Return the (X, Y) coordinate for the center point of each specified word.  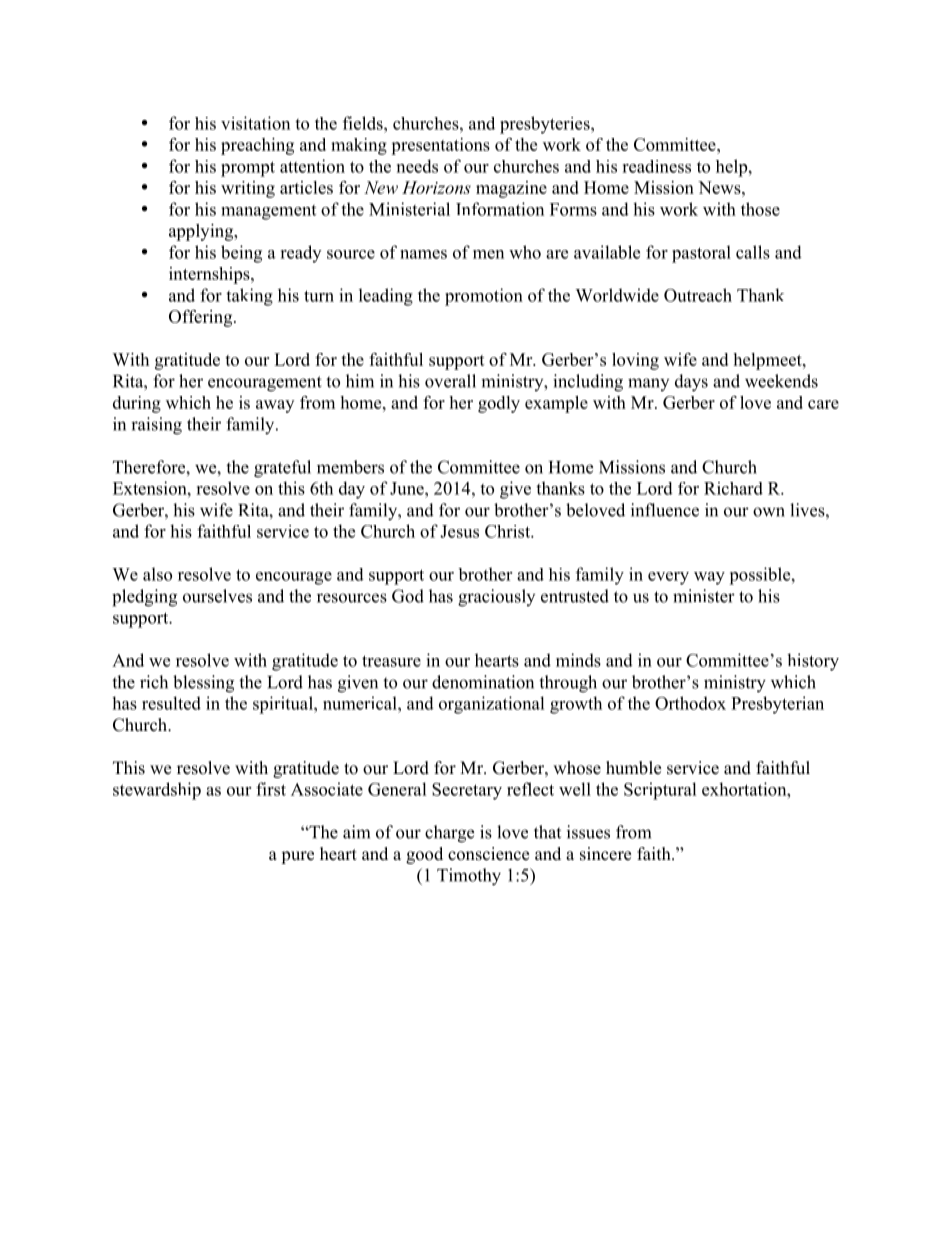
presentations (440, 146)
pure (297, 857)
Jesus (459, 531)
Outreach (698, 295)
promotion (484, 297)
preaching (257, 146)
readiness (656, 166)
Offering (202, 318)
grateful (282, 469)
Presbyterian (777, 705)
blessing (203, 684)
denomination (483, 682)
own (769, 512)
